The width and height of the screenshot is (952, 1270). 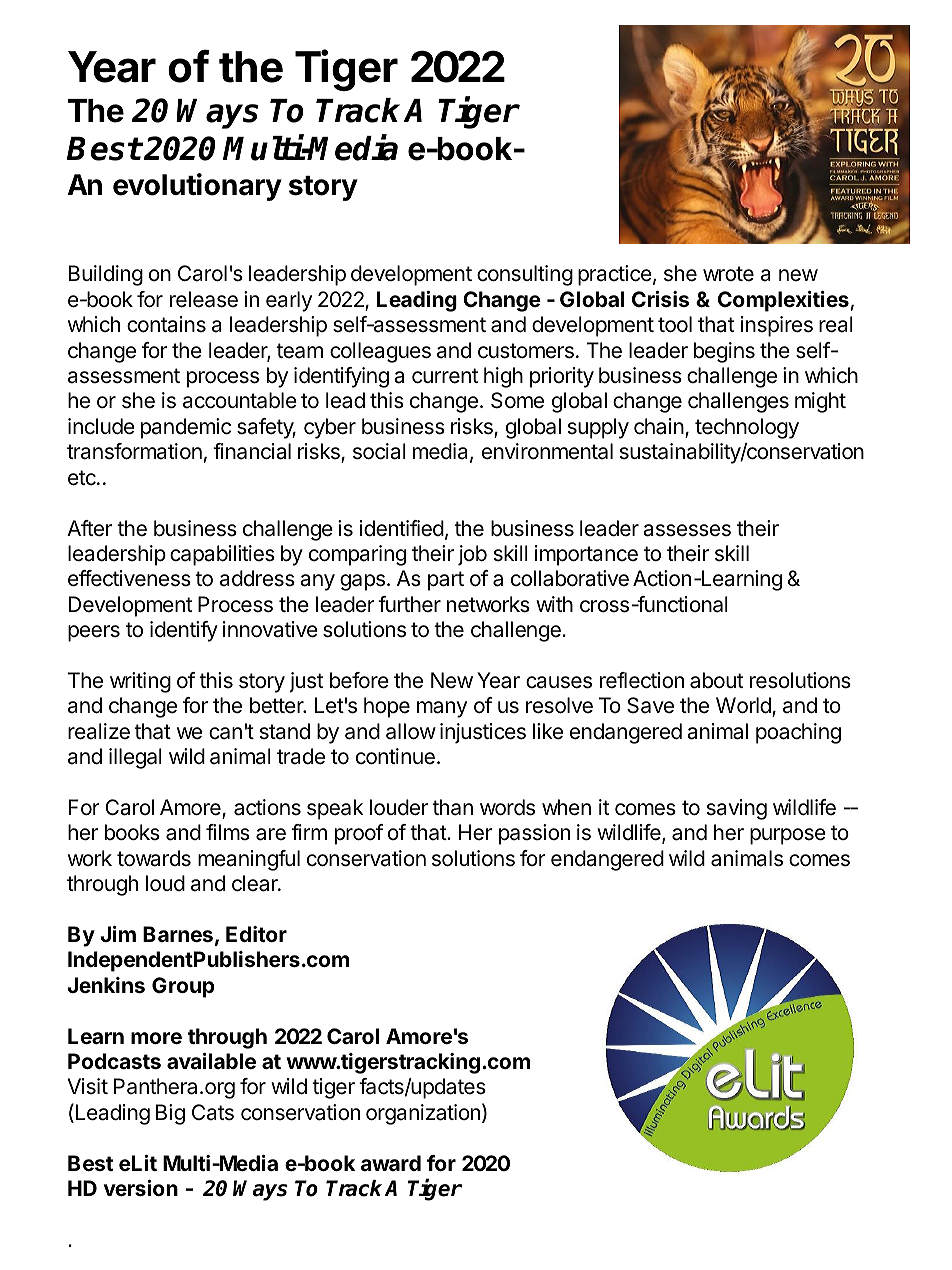 I want to click on Group, so click(x=183, y=987).
